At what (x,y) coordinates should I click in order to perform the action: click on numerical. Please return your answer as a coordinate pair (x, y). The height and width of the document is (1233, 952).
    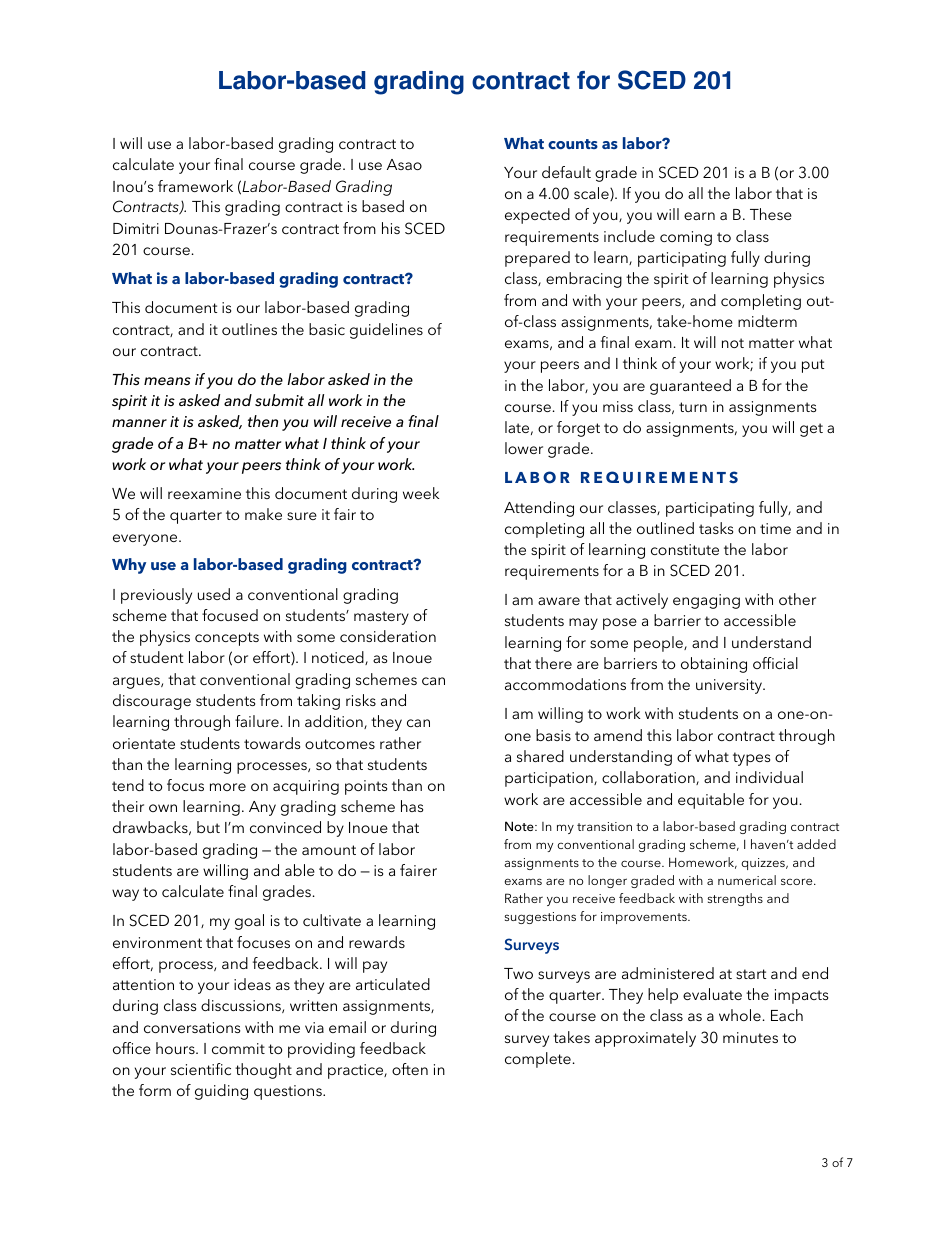
    Looking at the image, I should click on (747, 880).
